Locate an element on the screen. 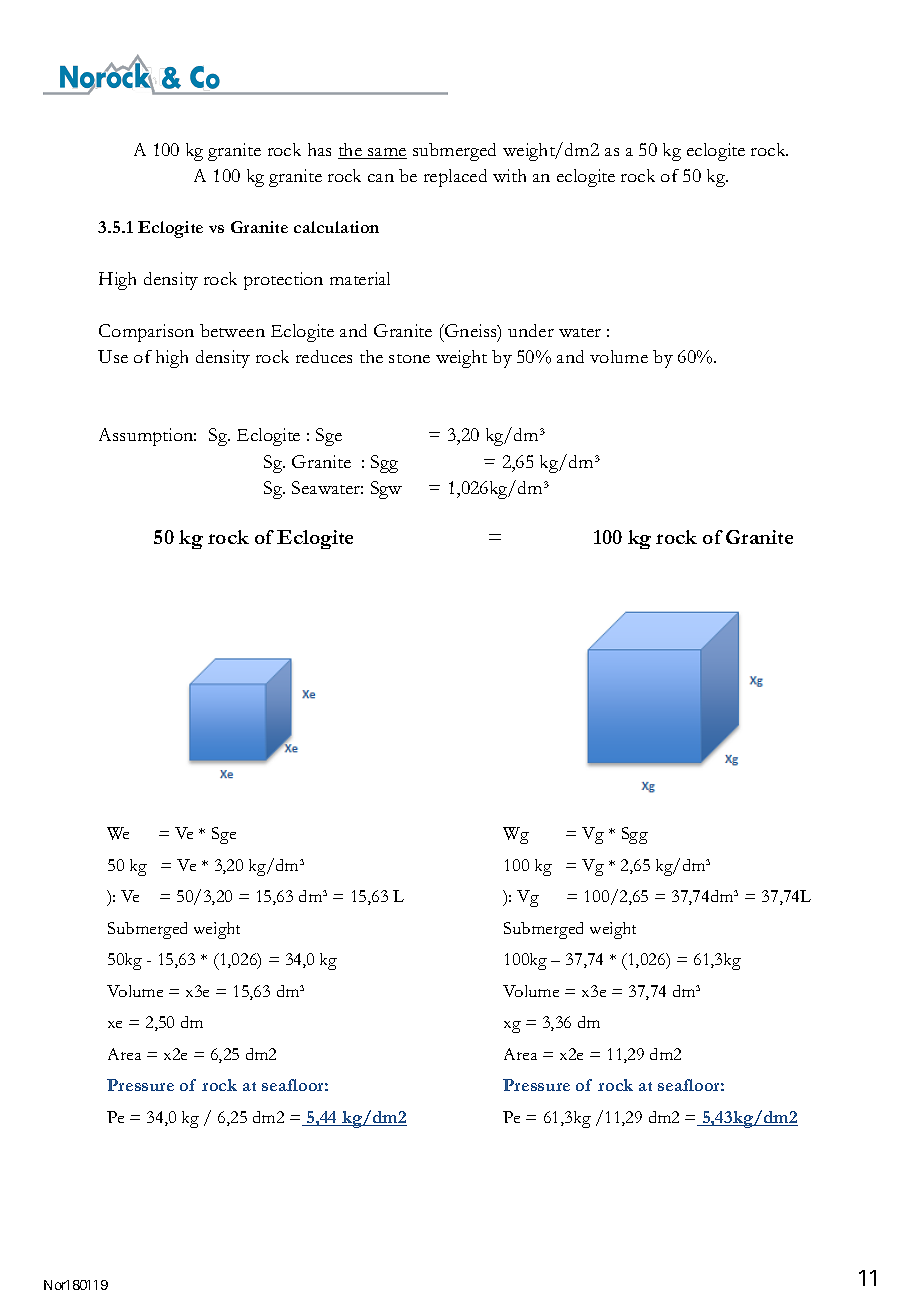  can is located at coordinates (381, 178).
